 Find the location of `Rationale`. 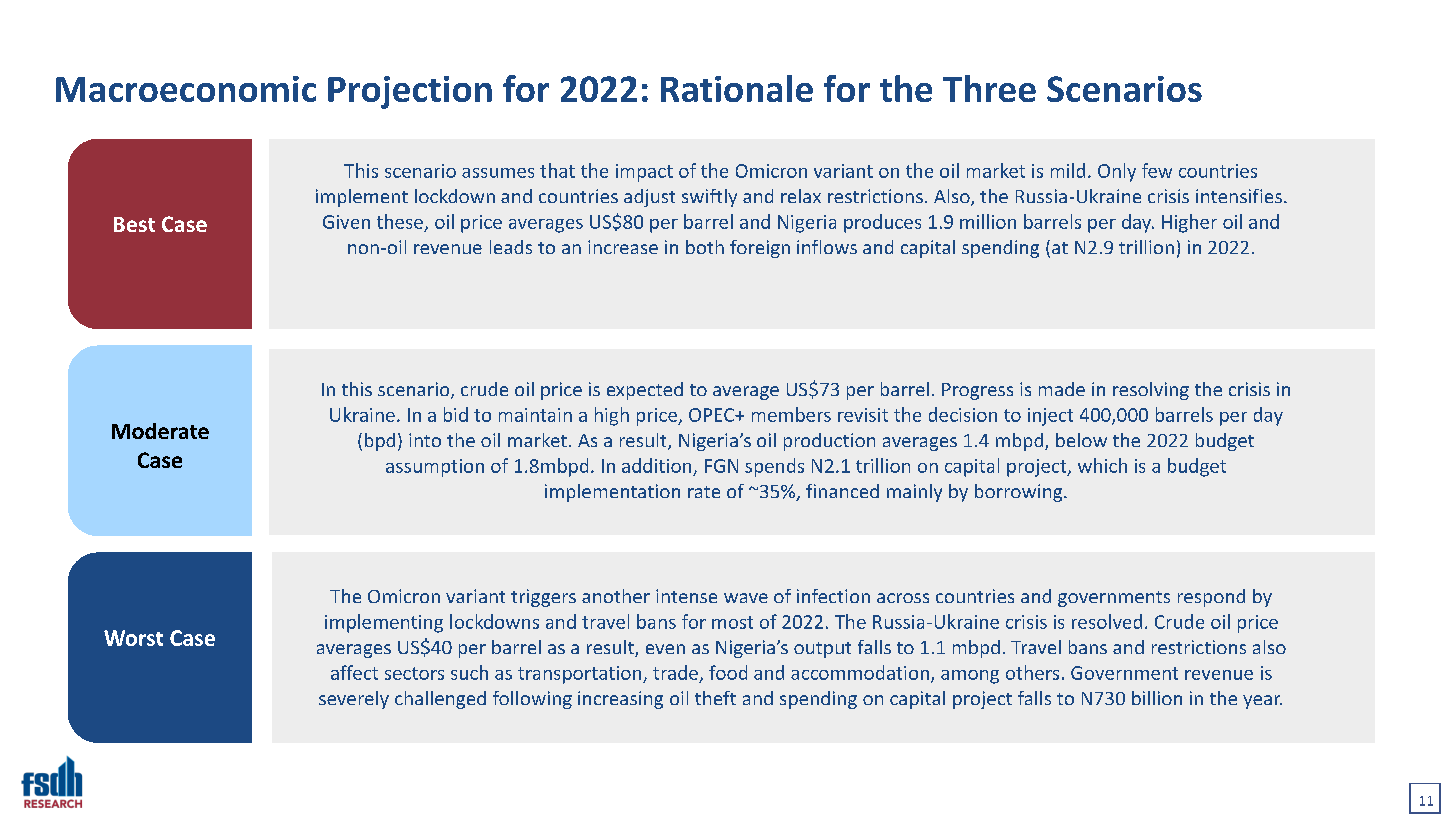

Rationale is located at coordinates (737, 88).
